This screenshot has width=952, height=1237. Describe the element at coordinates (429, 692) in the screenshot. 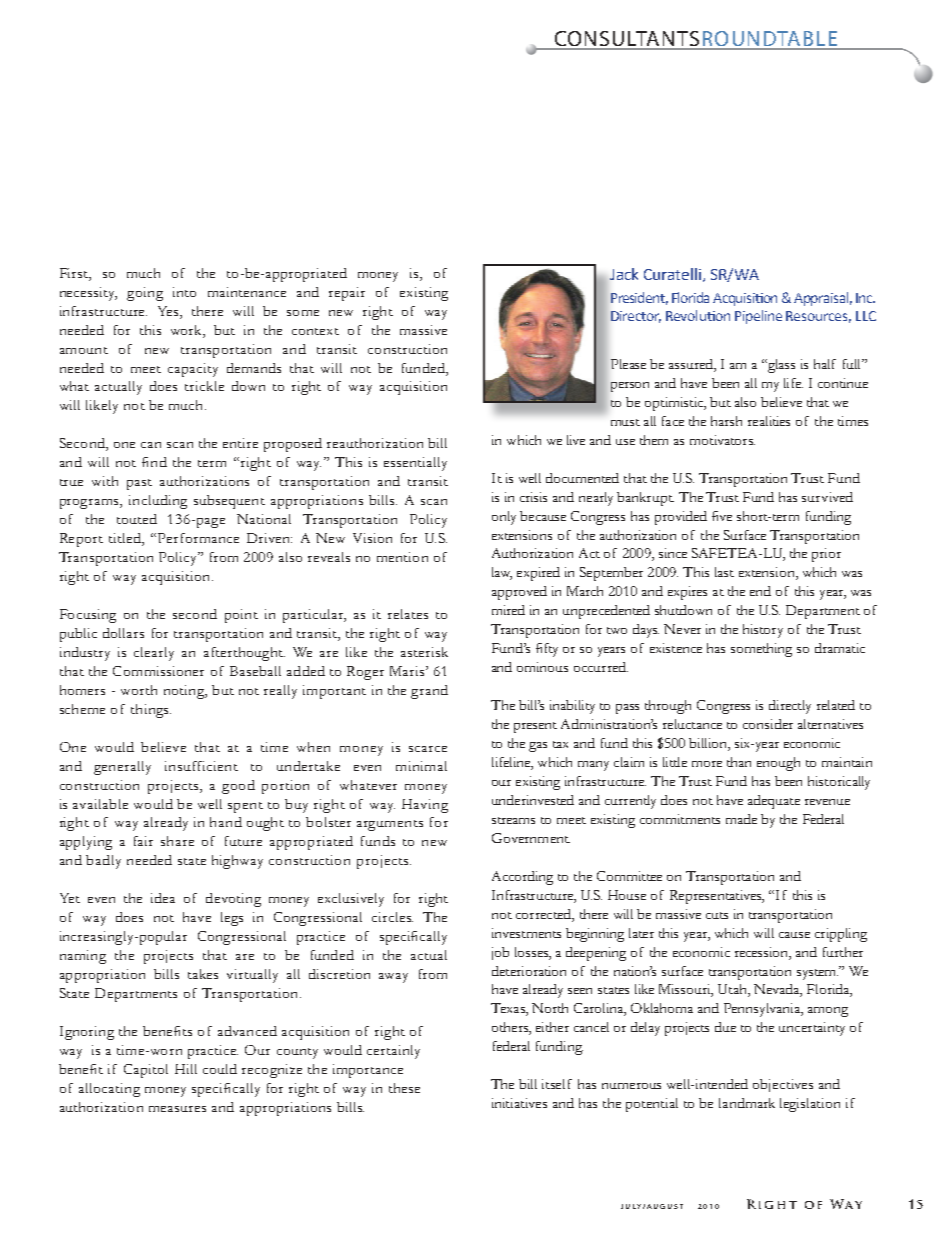

I see `grand` at that location.
